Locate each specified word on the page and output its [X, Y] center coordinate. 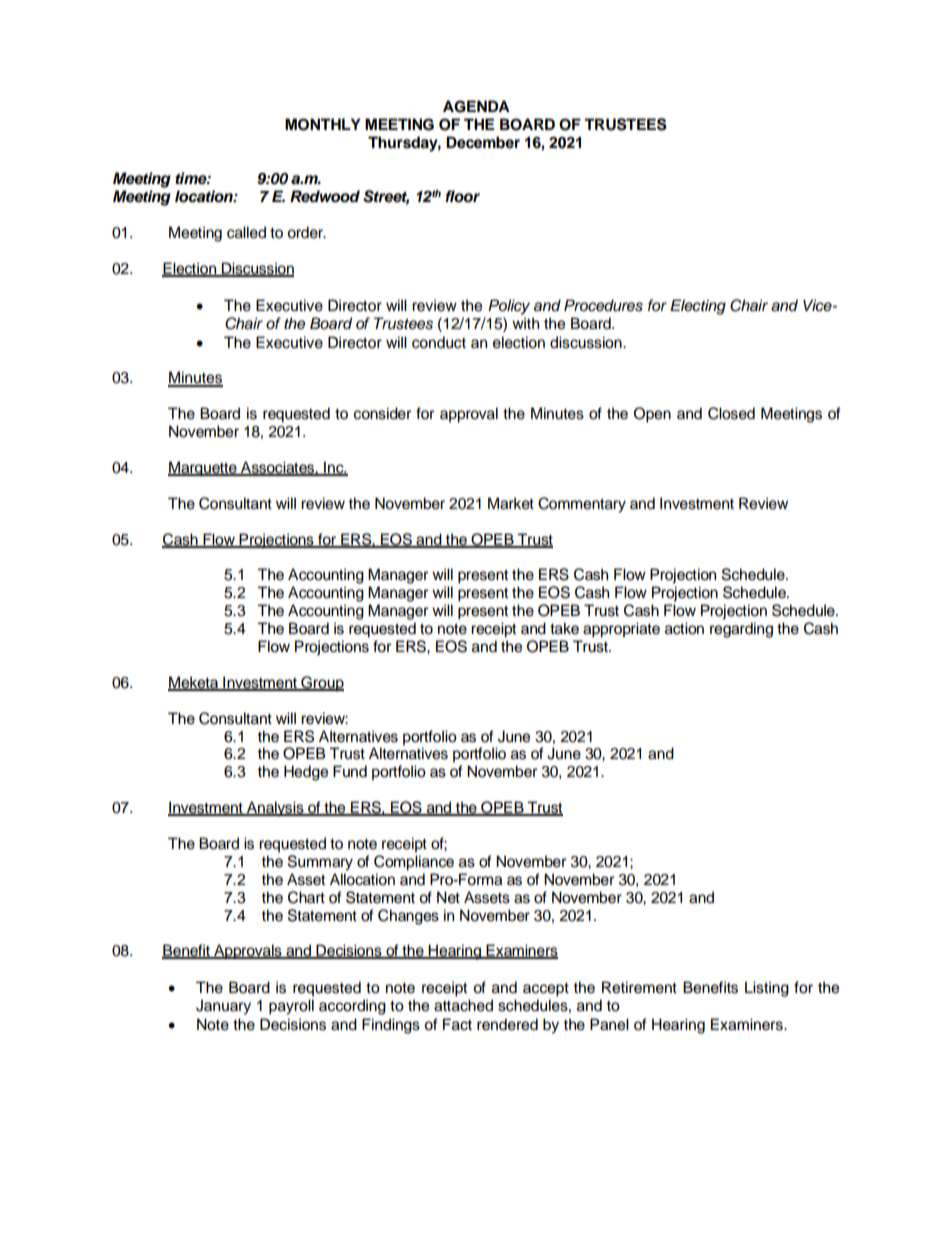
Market [511, 503]
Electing [698, 307]
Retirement [639, 987]
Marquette [203, 469]
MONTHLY [323, 124]
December [483, 142]
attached [463, 1005]
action [684, 628]
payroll [291, 1007]
